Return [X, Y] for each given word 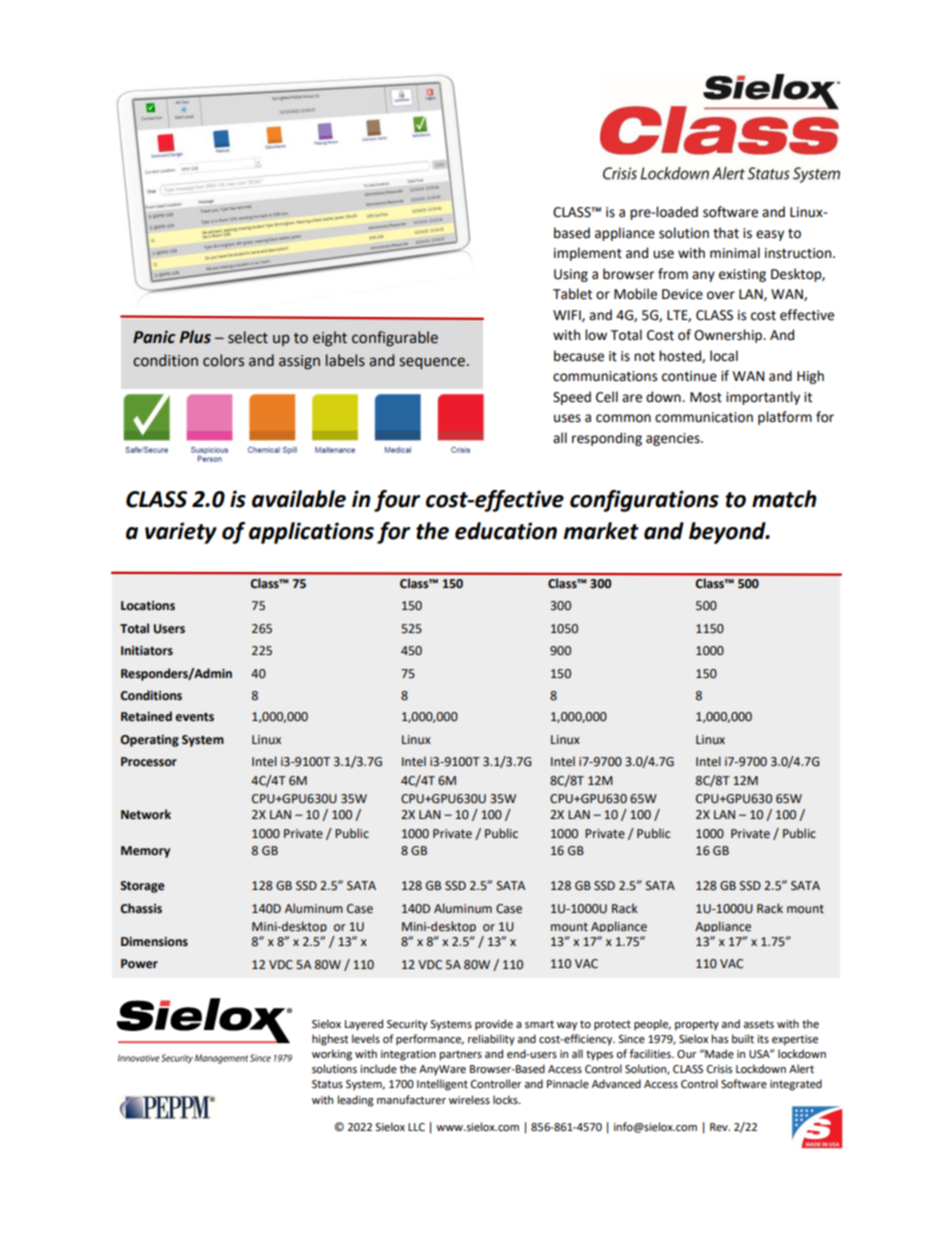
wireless [469, 1100]
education [506, 531]
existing [742, 275]
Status [327, 1084]
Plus [195, 337]
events [194, 717]
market [601, 531]
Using [571, 275]
